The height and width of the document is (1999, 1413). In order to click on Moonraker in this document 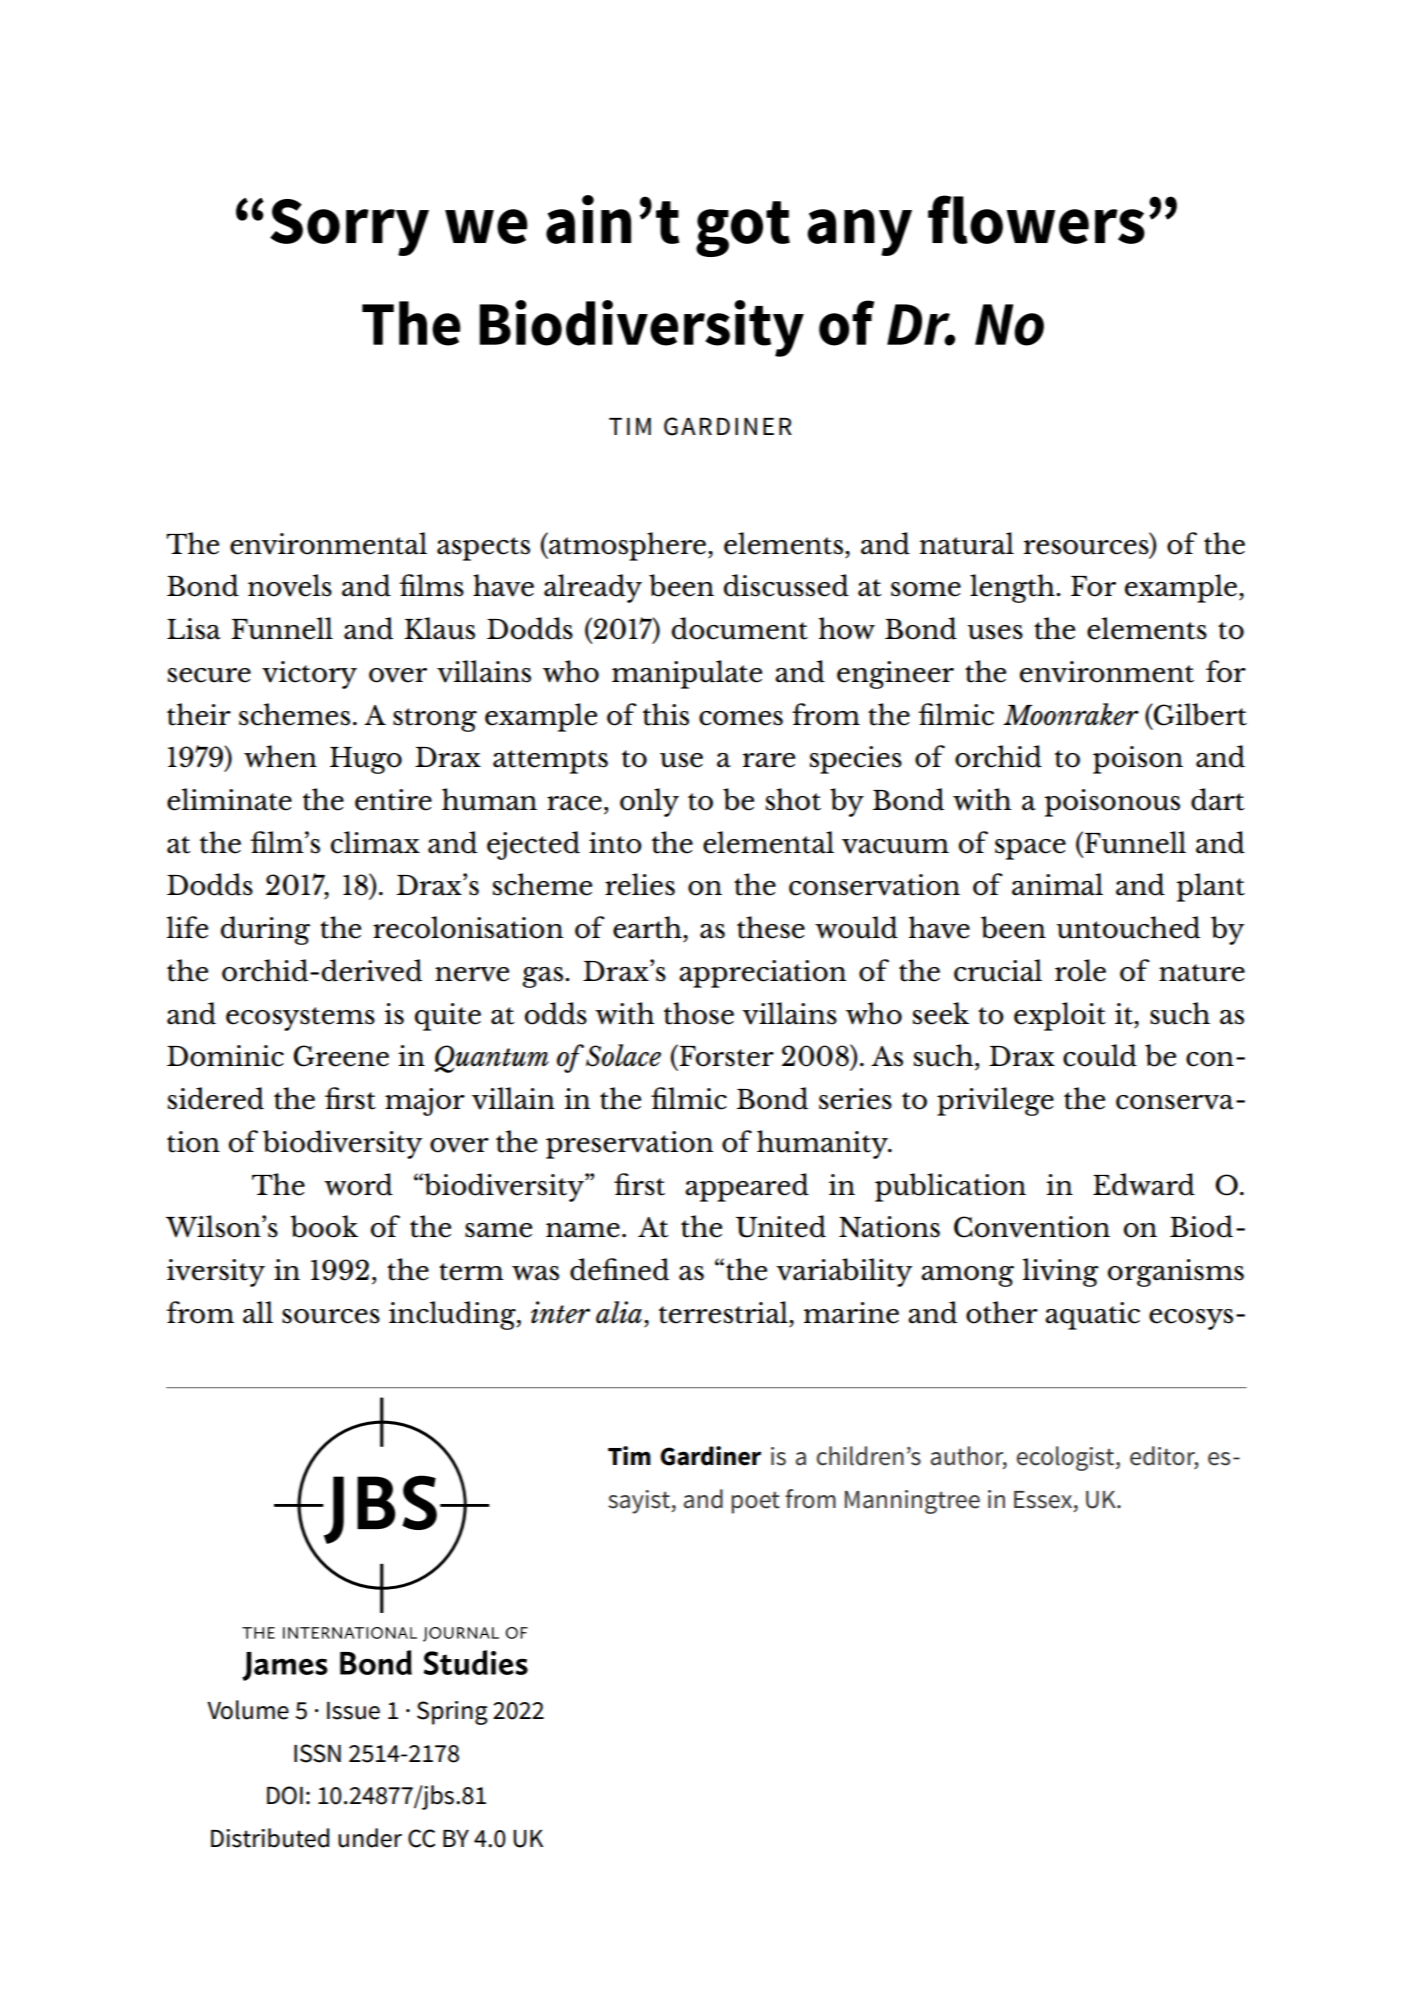, I will do `click(1071, 714)`.
